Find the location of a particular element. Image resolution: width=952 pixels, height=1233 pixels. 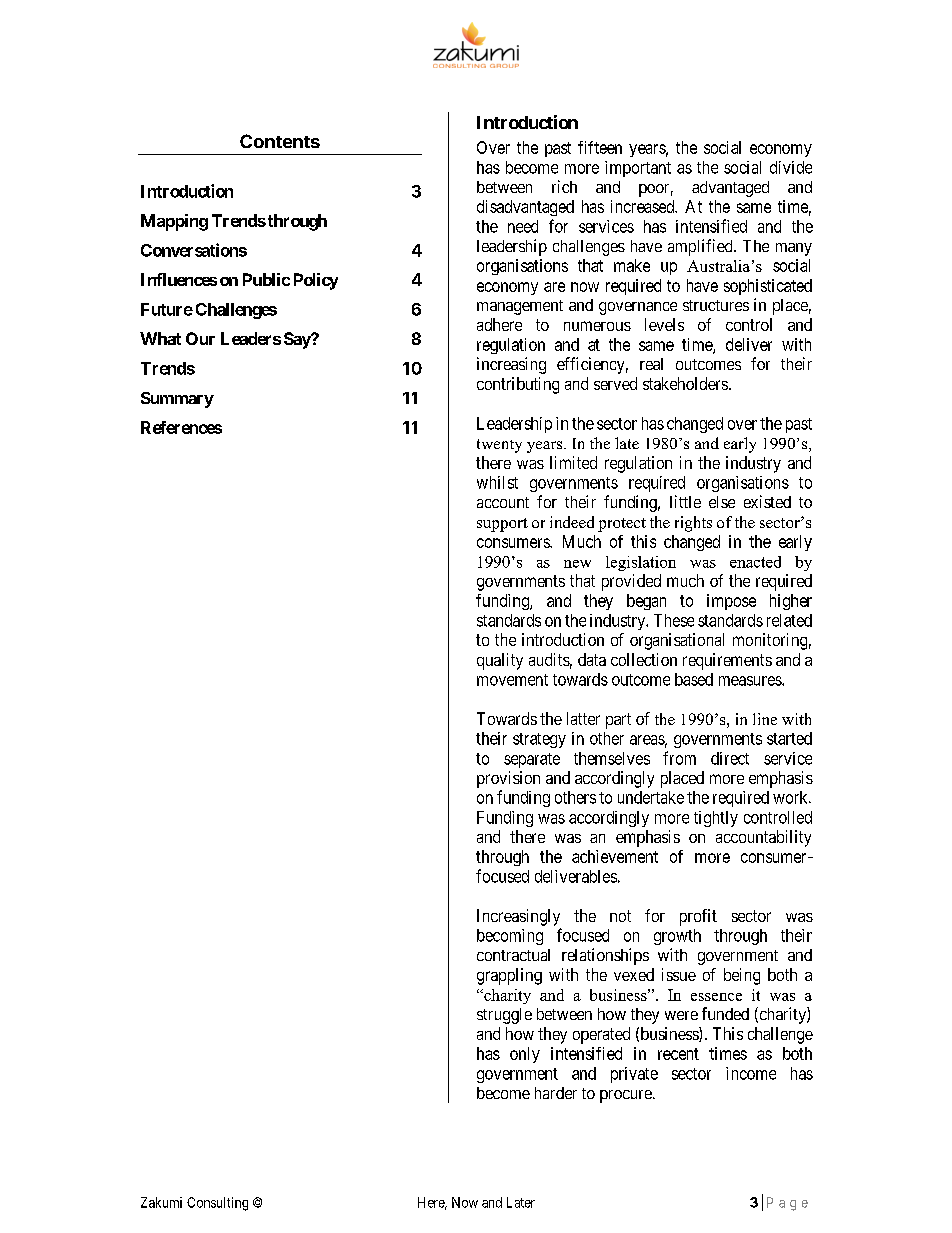

quality is located at coordinates (500, 661).
